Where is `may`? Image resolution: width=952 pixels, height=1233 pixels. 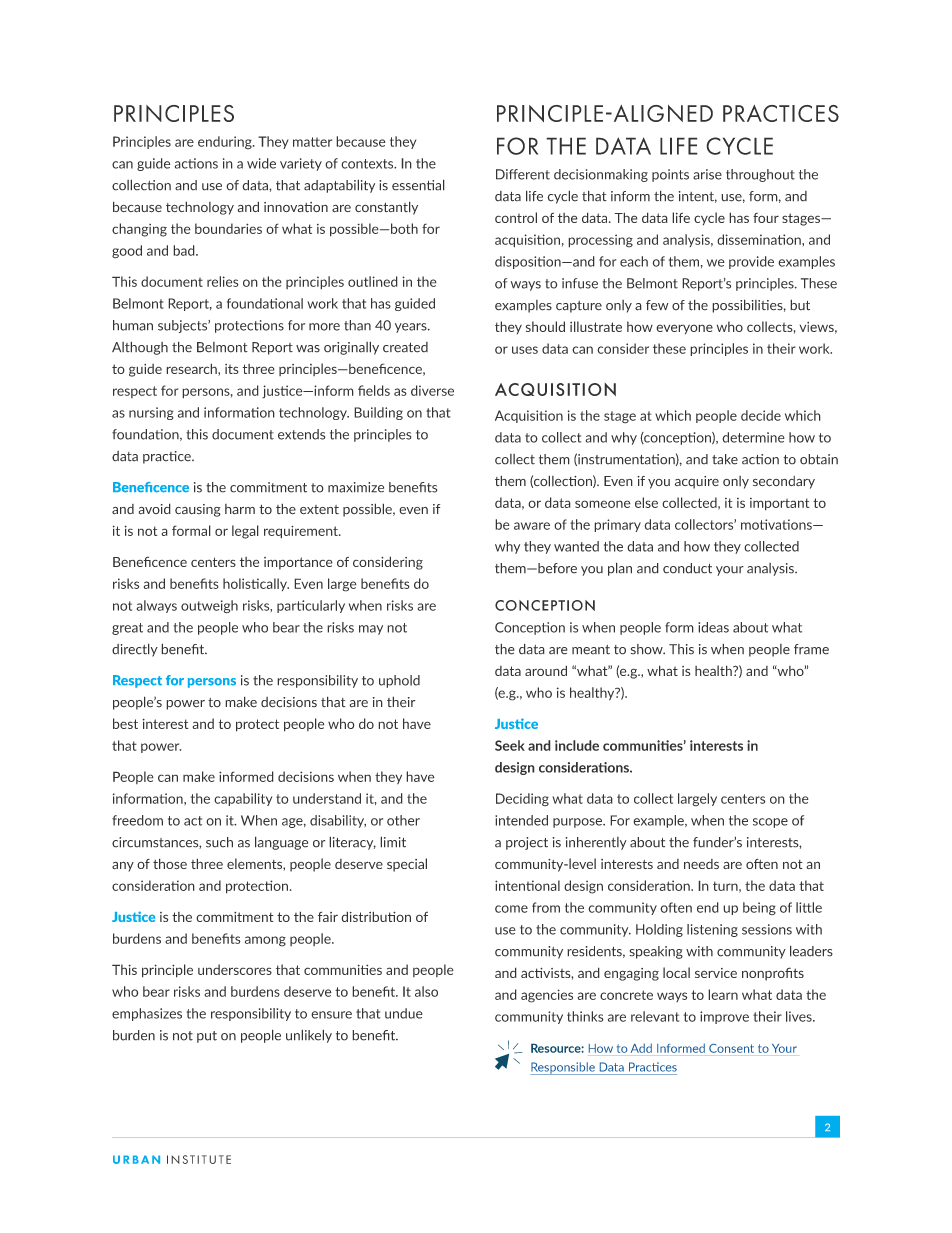
may is located at coordinates (371, 630).
